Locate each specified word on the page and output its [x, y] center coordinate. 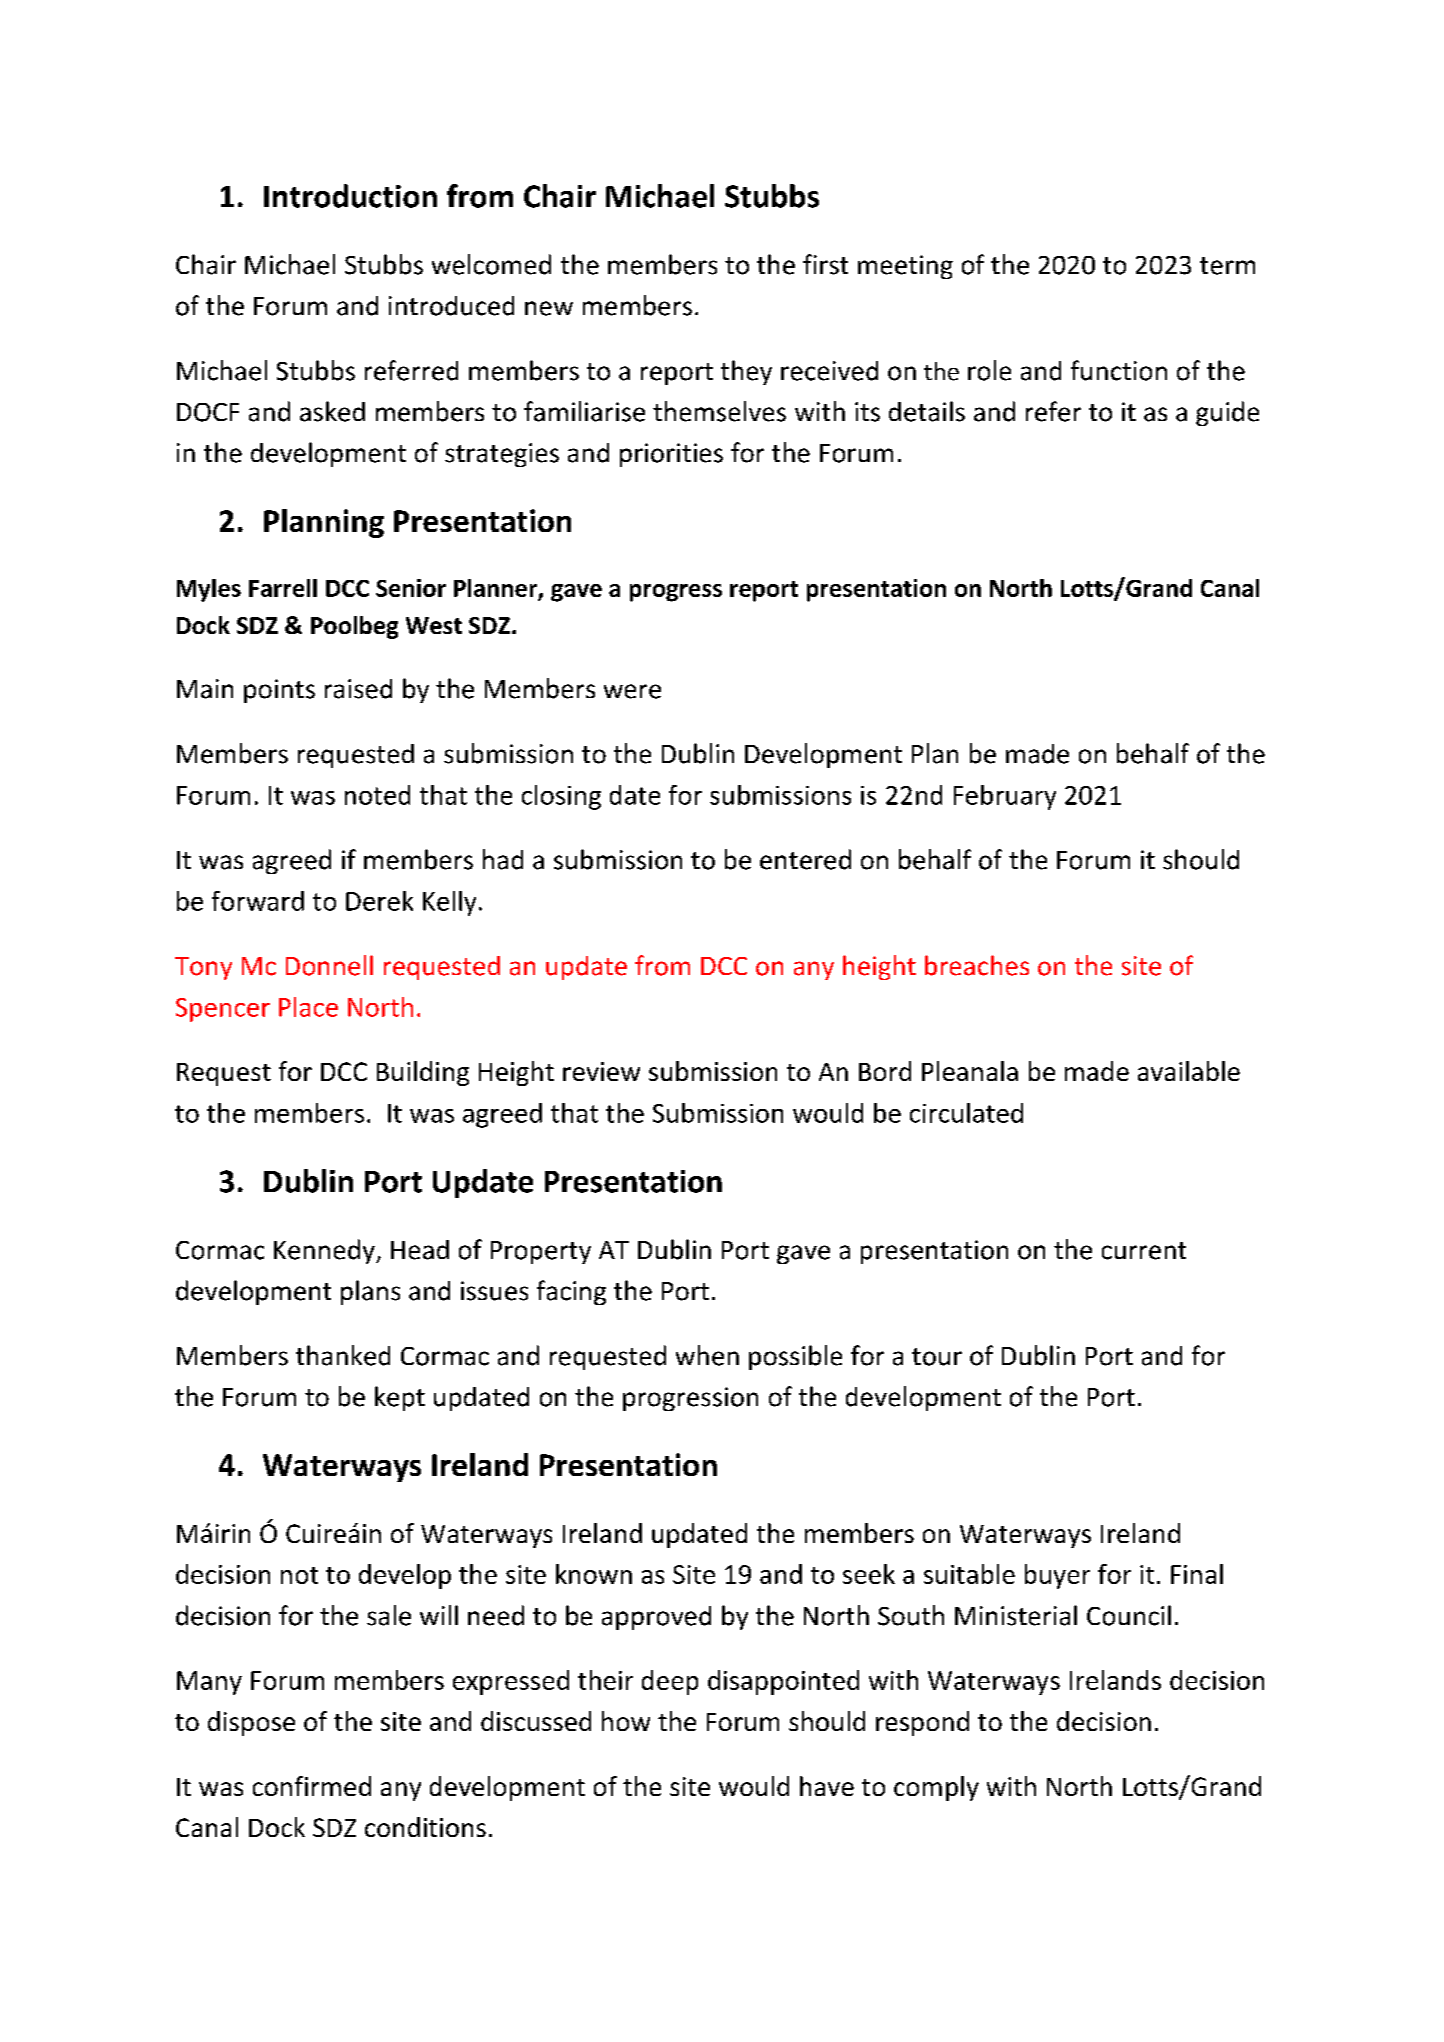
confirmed [312, 1786]
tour [937, 1357]
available [1189, 1071]
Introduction [350, 196]
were [632, 691]
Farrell [283, 588]
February [1005, 797]
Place [308, 1007]
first [825, 264]
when [707, 1355]
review [601, 1071]
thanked [343, 1355]
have [827, 1786]
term [1227, 266]
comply [936, 1788]
